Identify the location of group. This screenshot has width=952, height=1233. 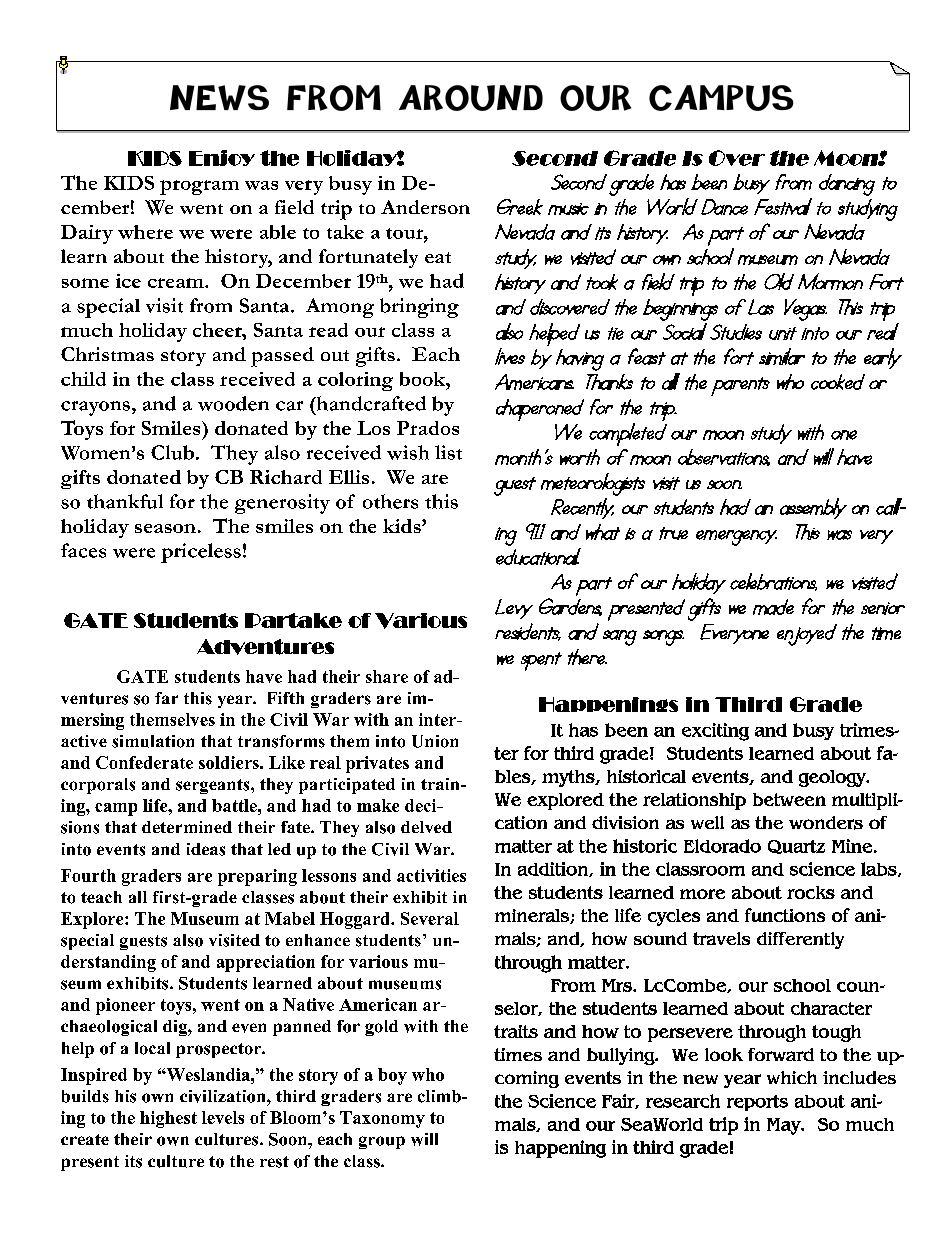
(382, 1142).
